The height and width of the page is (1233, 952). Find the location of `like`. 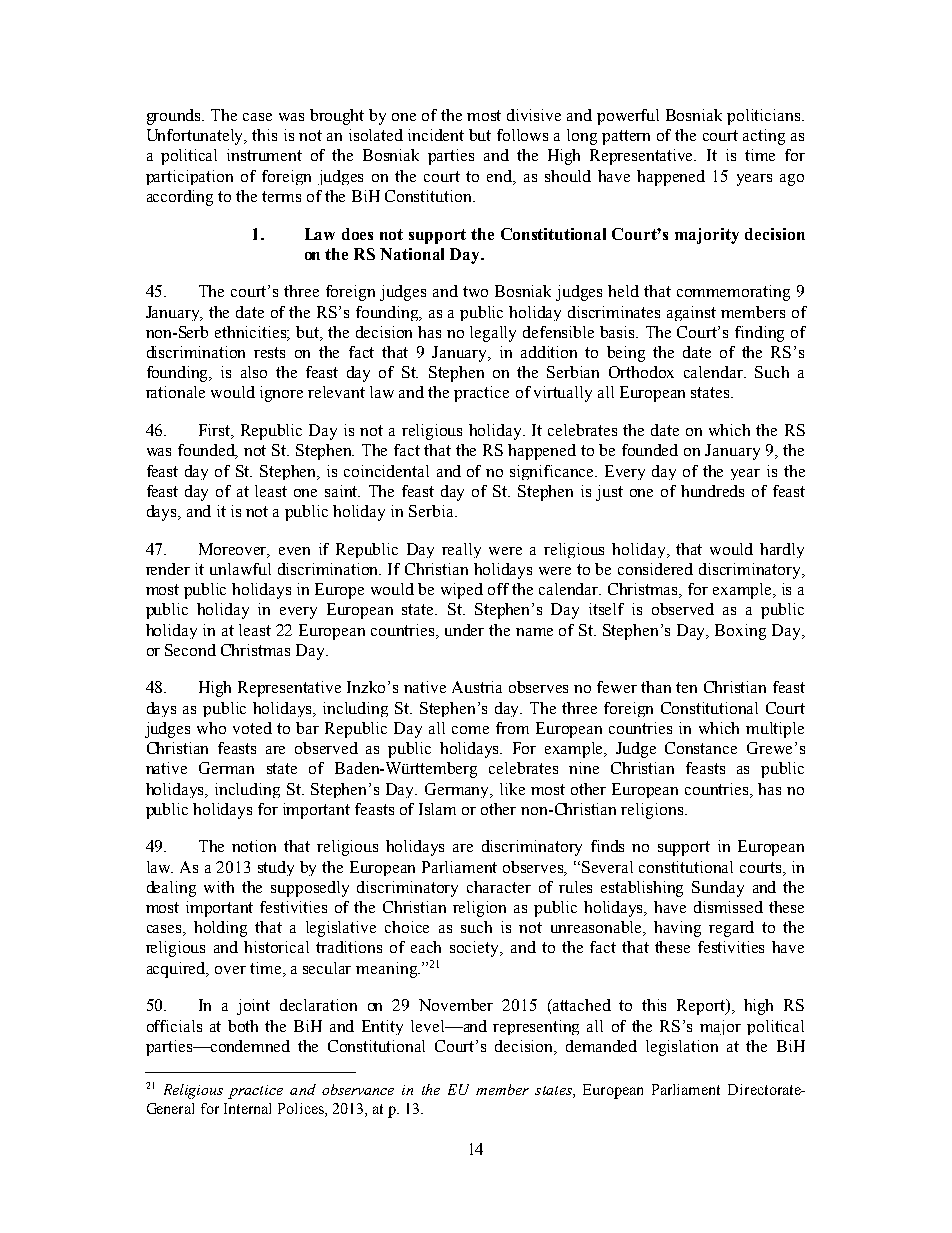

like is located at coordinates (512, 789).
